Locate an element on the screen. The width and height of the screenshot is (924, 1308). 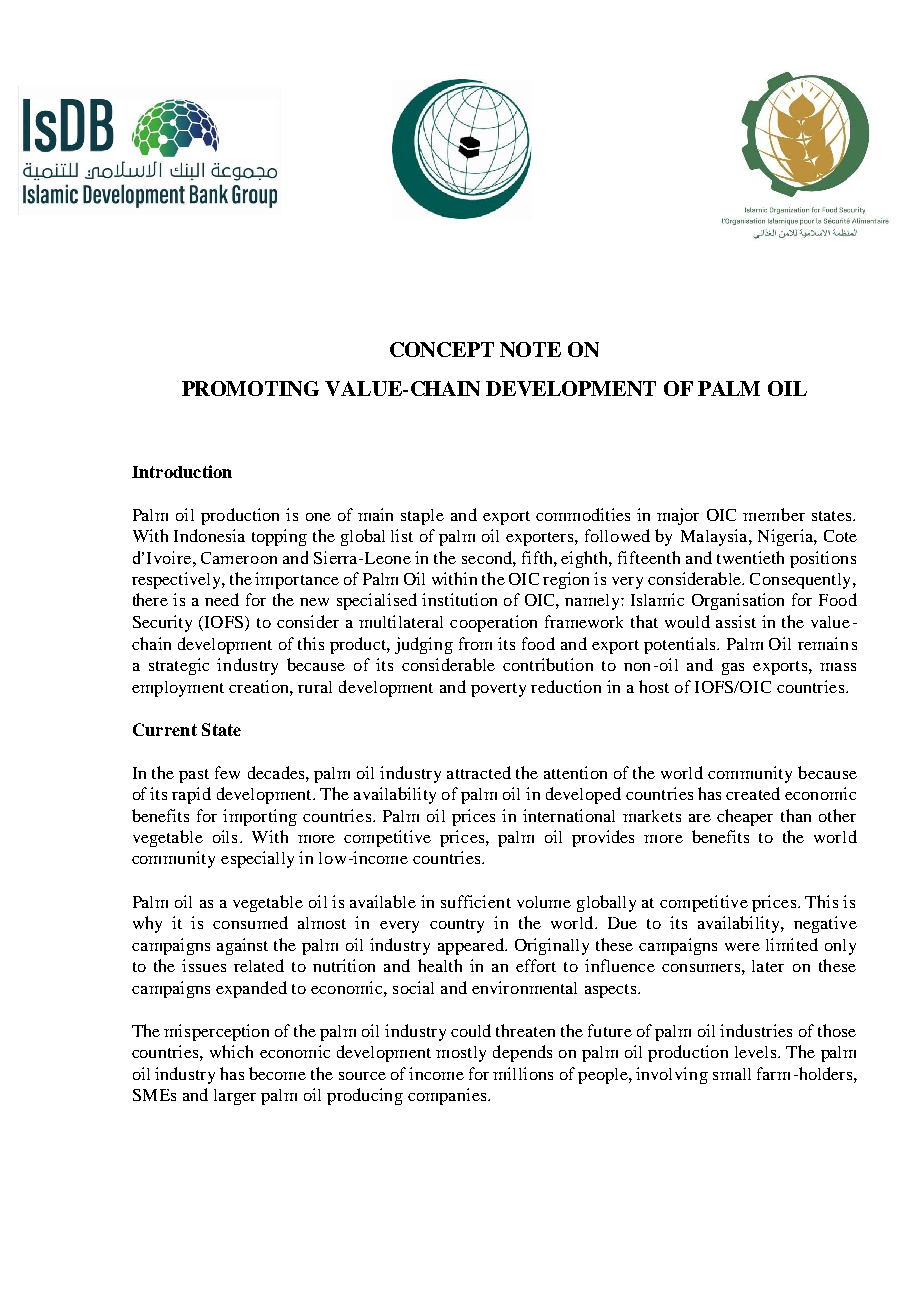
sufficient is located at coordinates (476, 901).
